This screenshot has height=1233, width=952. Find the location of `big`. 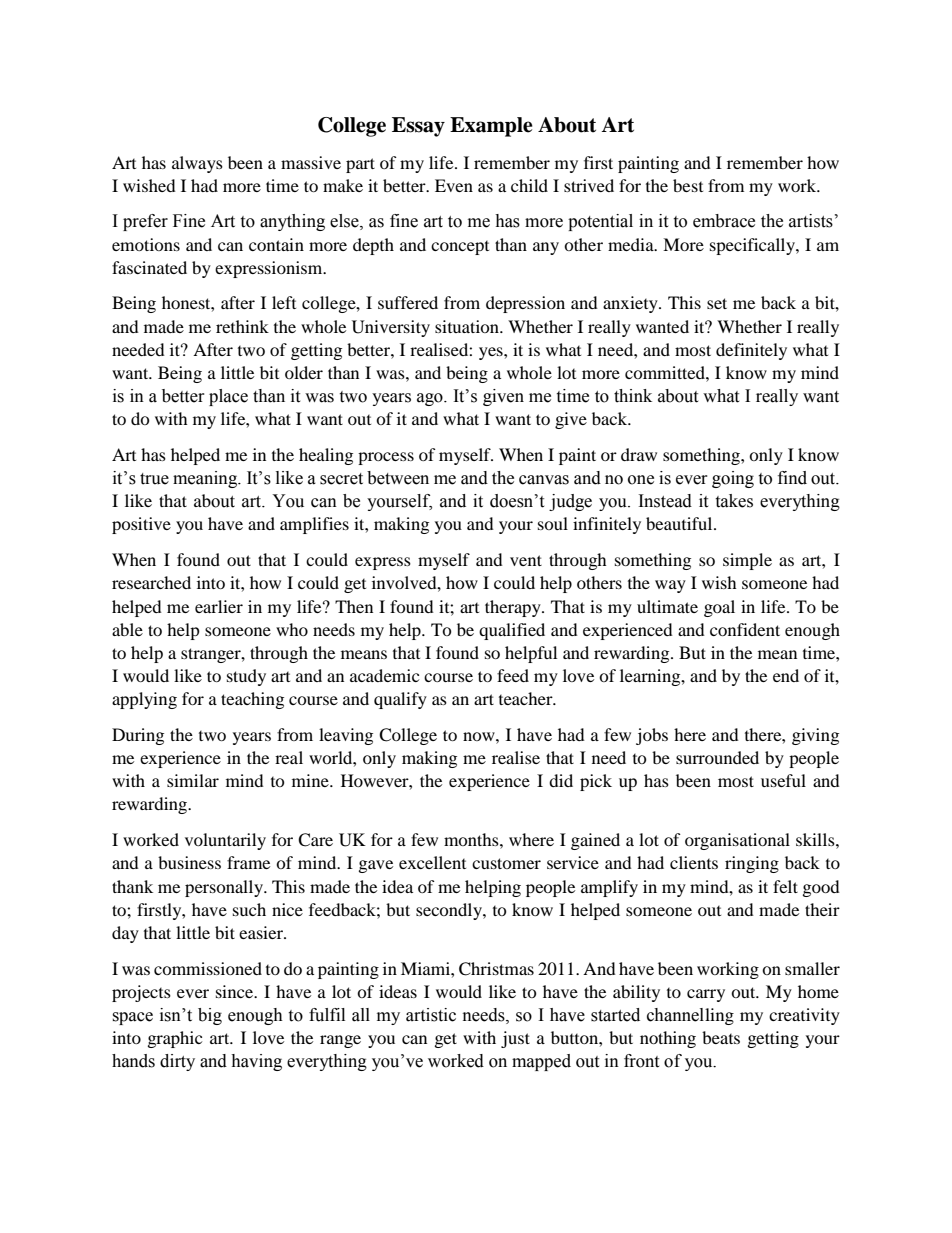

big is located at coordinates (210, 1016).
